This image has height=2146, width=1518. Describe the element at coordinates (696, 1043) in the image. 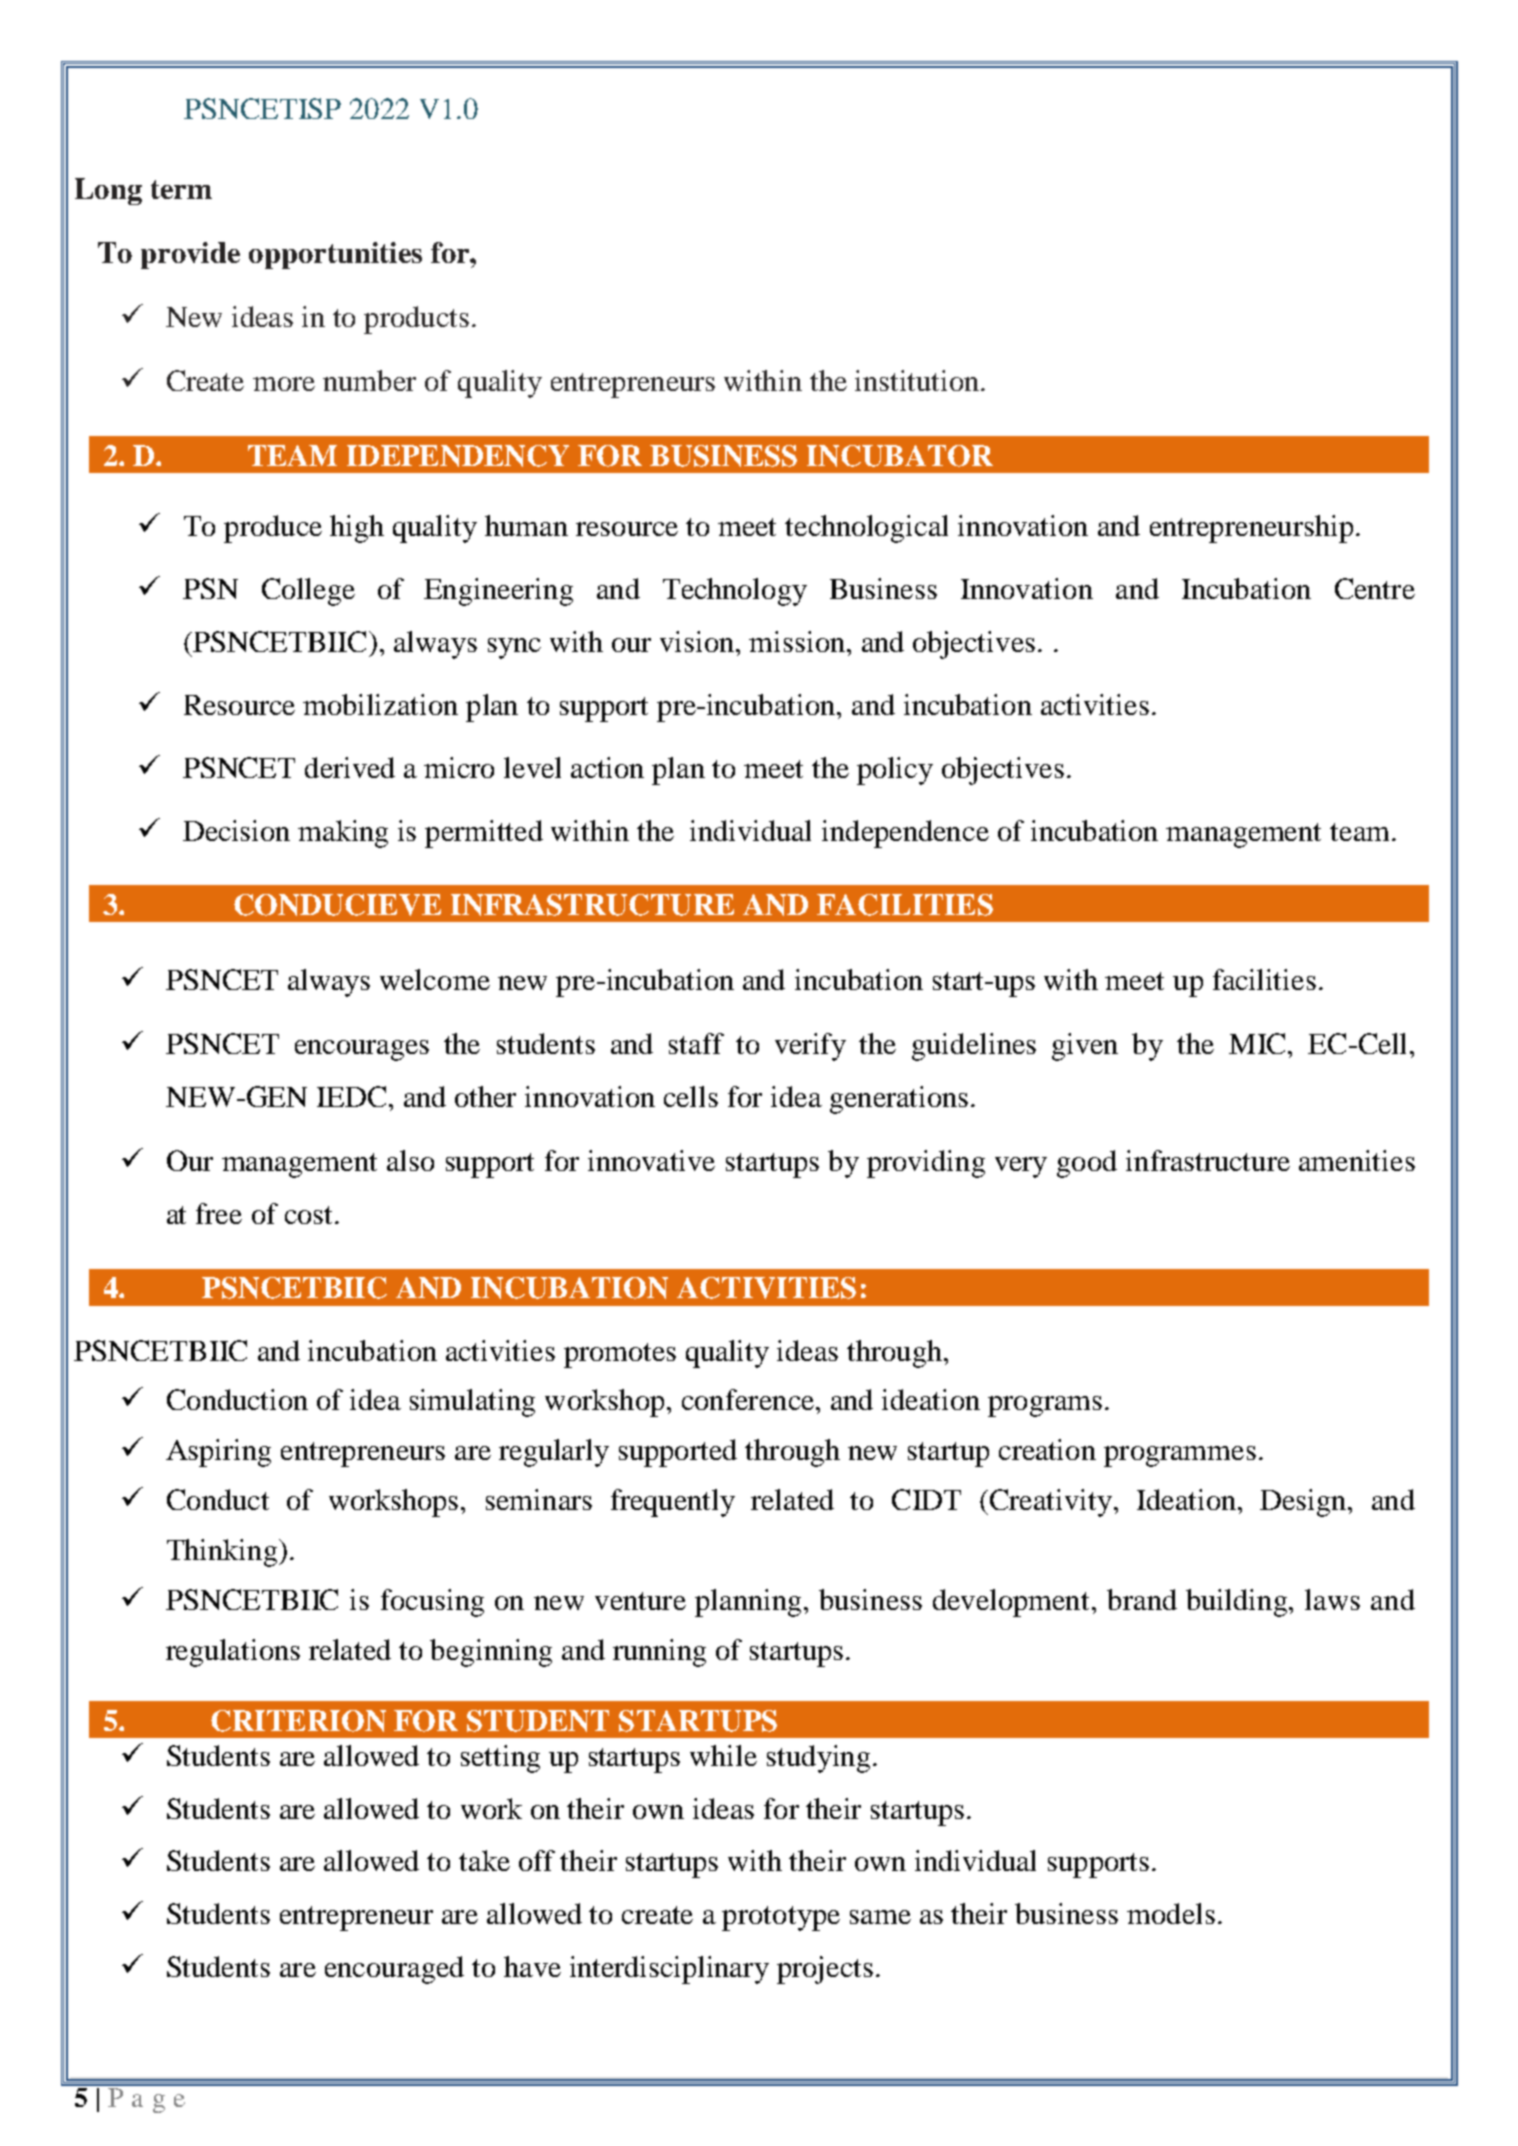

I see `staff` at that location.
